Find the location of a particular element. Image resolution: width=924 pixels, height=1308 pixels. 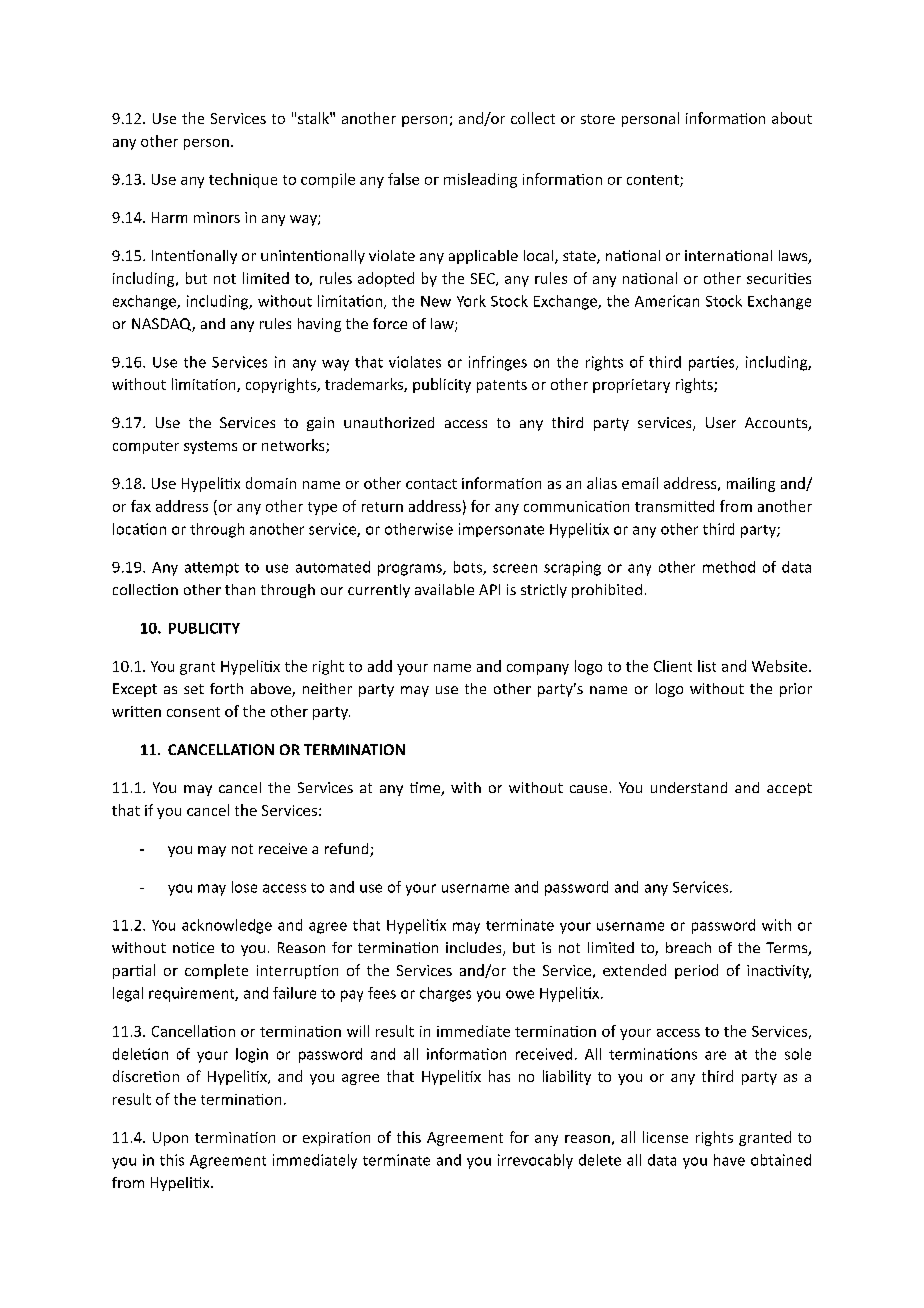

have is located at coordinates (729, 1160).
